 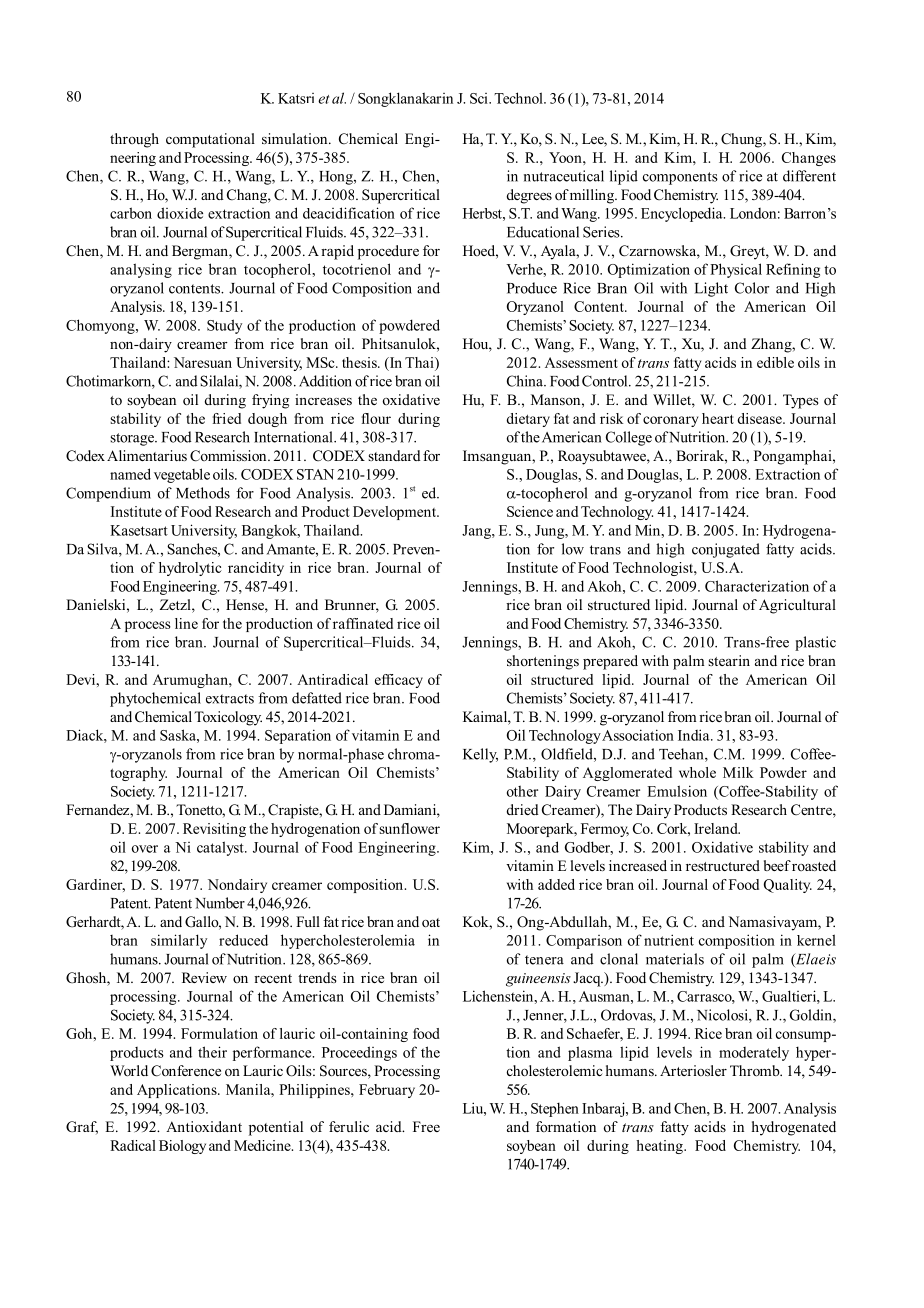 What do you see at coordinates (529, 196) in the page?
I see `degrees` at bounding box center [529, 196].
